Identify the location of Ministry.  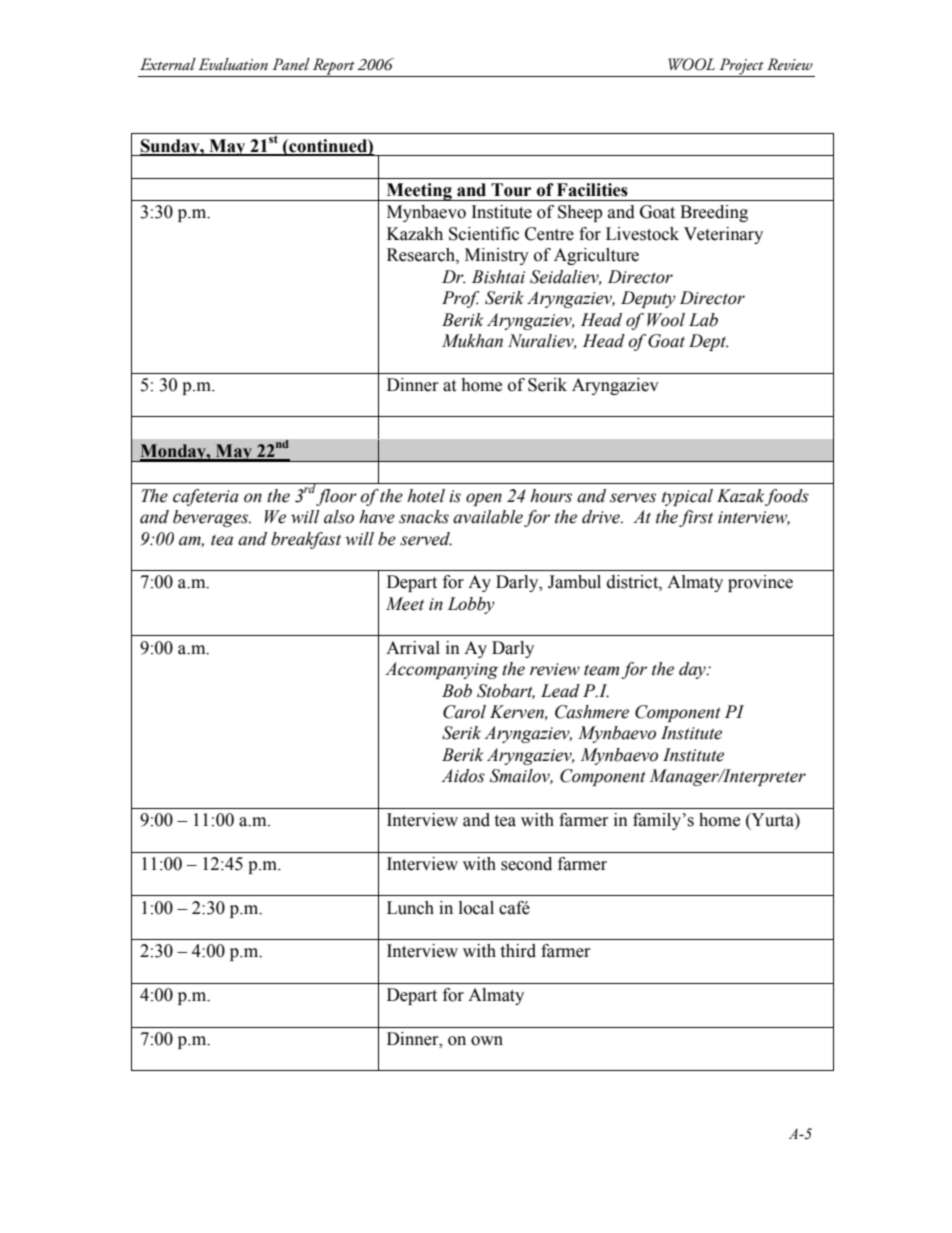
(497, 256).
